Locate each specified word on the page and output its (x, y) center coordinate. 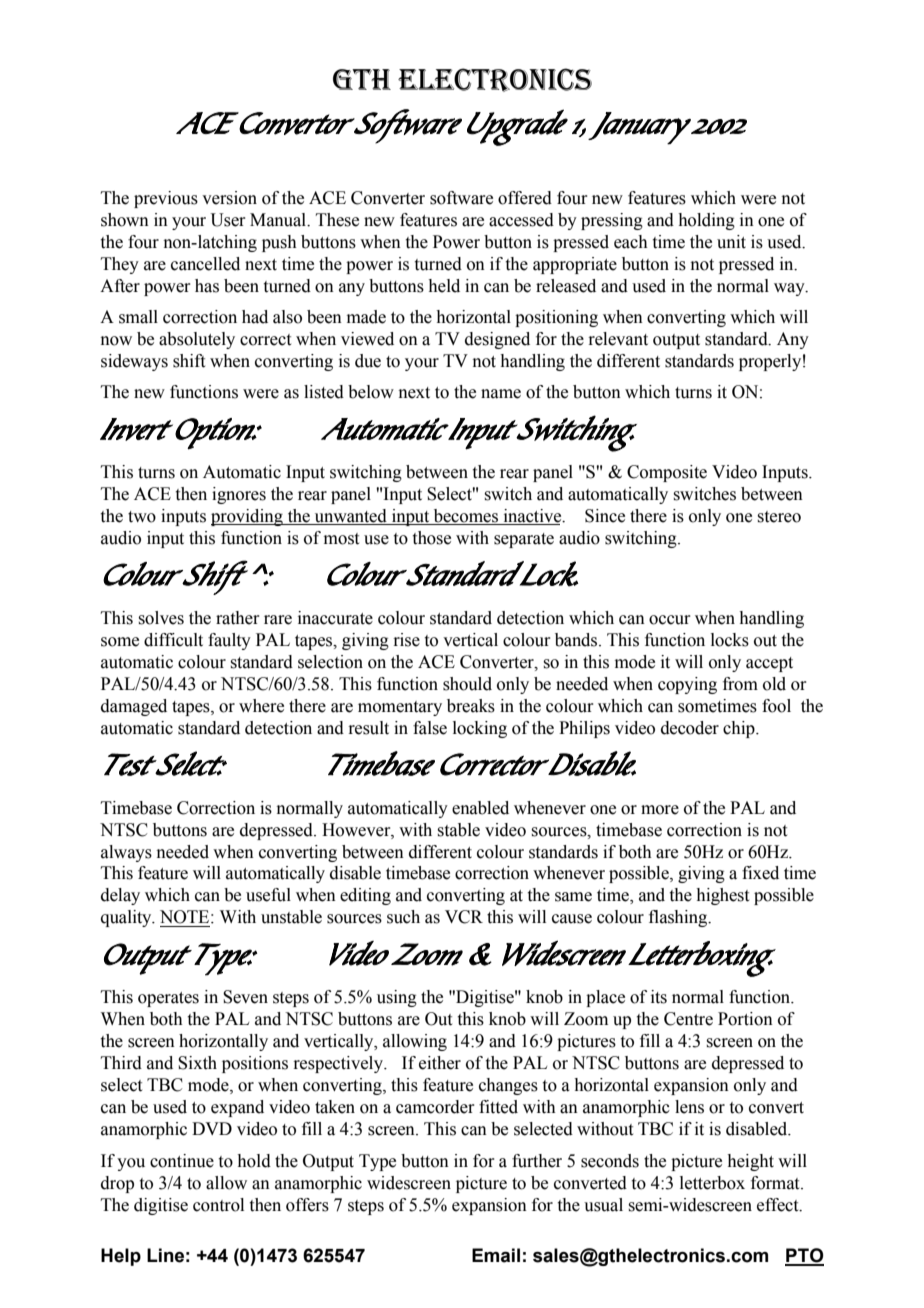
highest (722, 896)
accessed (521, 220)
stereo (779, 517)
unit (731, 242)
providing (248, 517)
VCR (464, 917)
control (218, 1205)
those (432, 538)
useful (268, 895)
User (228, 220)
